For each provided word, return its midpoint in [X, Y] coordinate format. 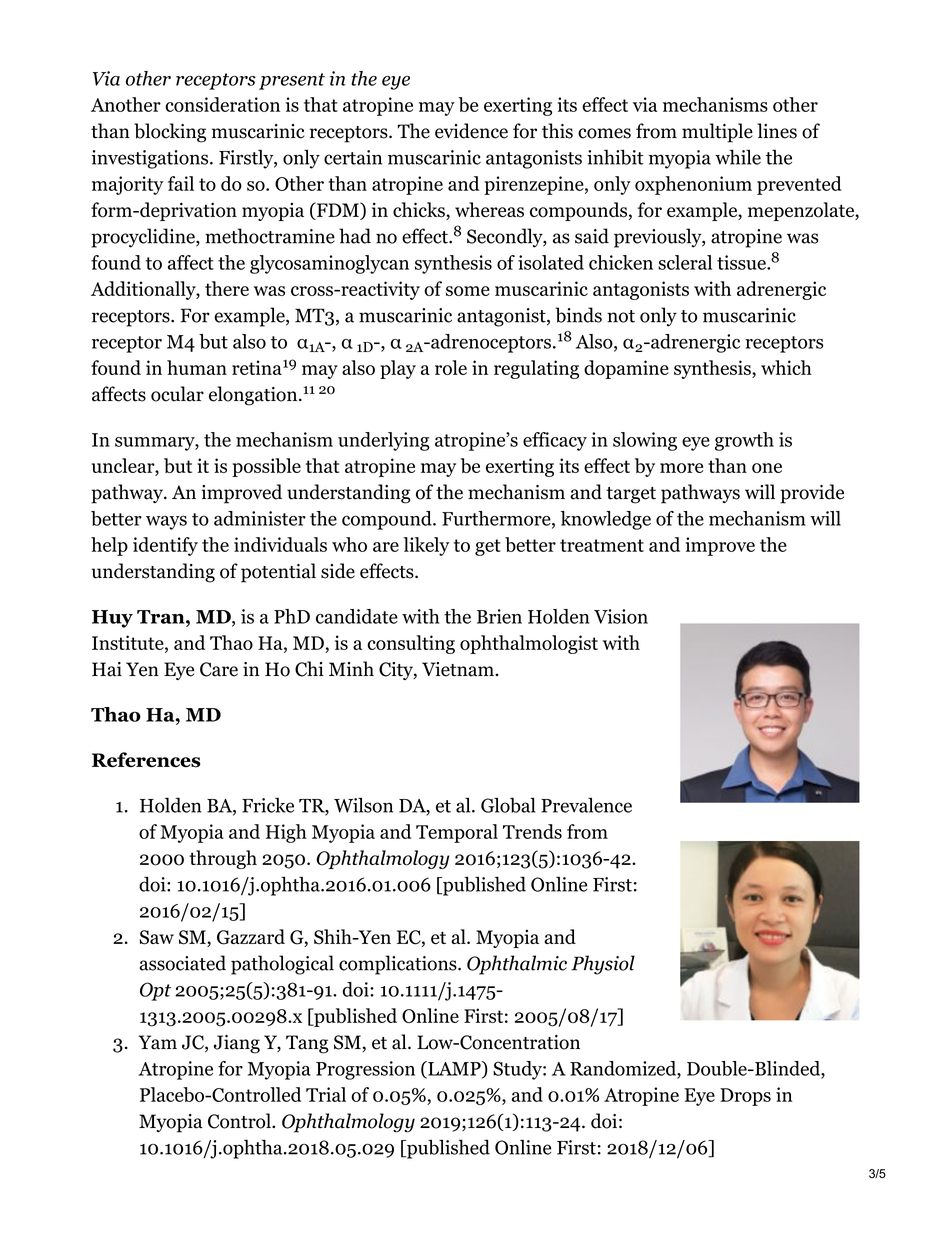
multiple [717, 133]
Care [219, 669]
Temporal [457, 833]
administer [260, 518]
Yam [157, 1042]
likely [426, 546]
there [227, 288]
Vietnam [459, 669]
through [223, 859]
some [468, 291]
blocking [170, 133]
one [767, 468]
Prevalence [586, 805]
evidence [471, 131]
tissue [742, 262]
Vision [621, 616]
